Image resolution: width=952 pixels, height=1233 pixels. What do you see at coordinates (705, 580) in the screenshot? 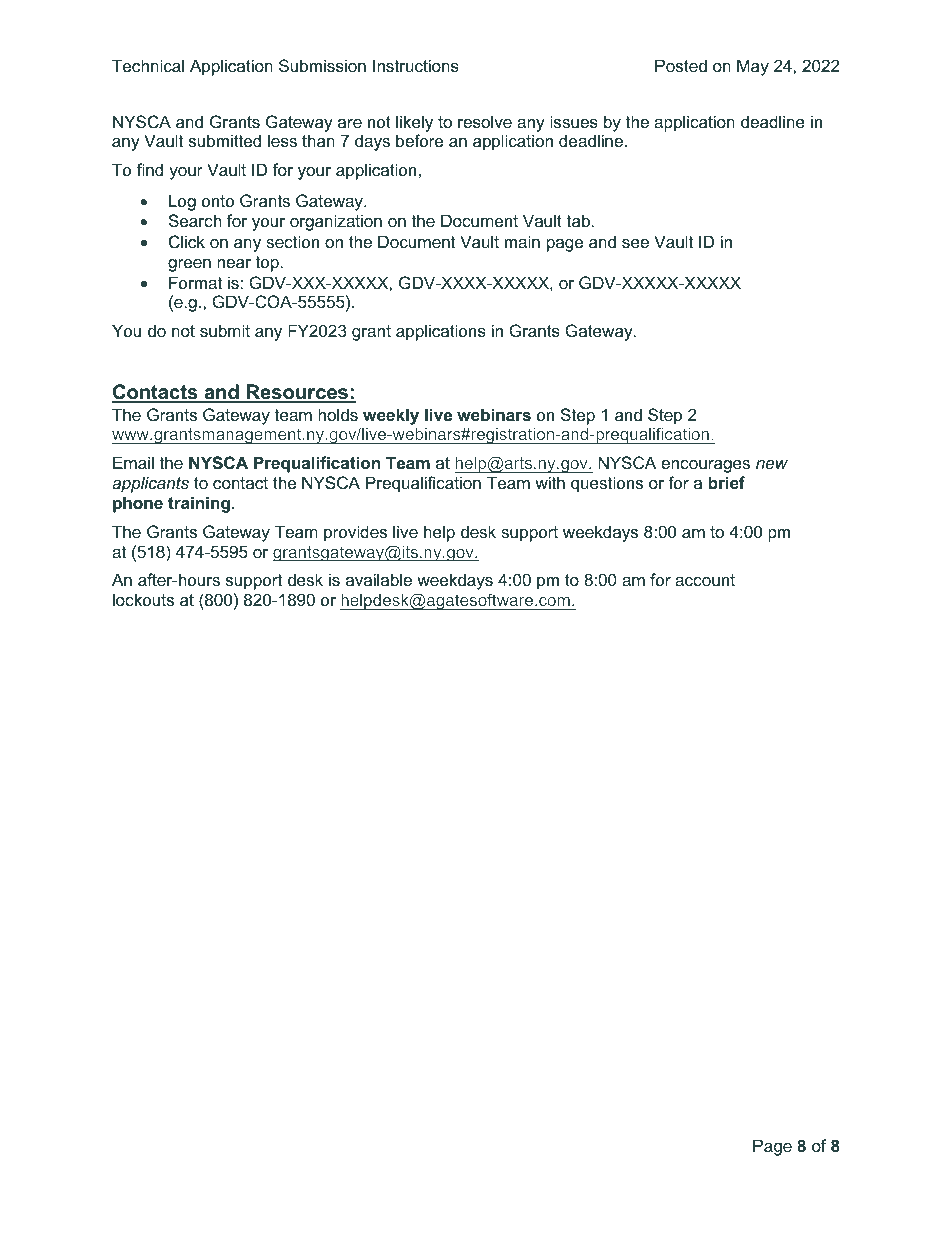
I see `account` at bounding box center [705, 580].
